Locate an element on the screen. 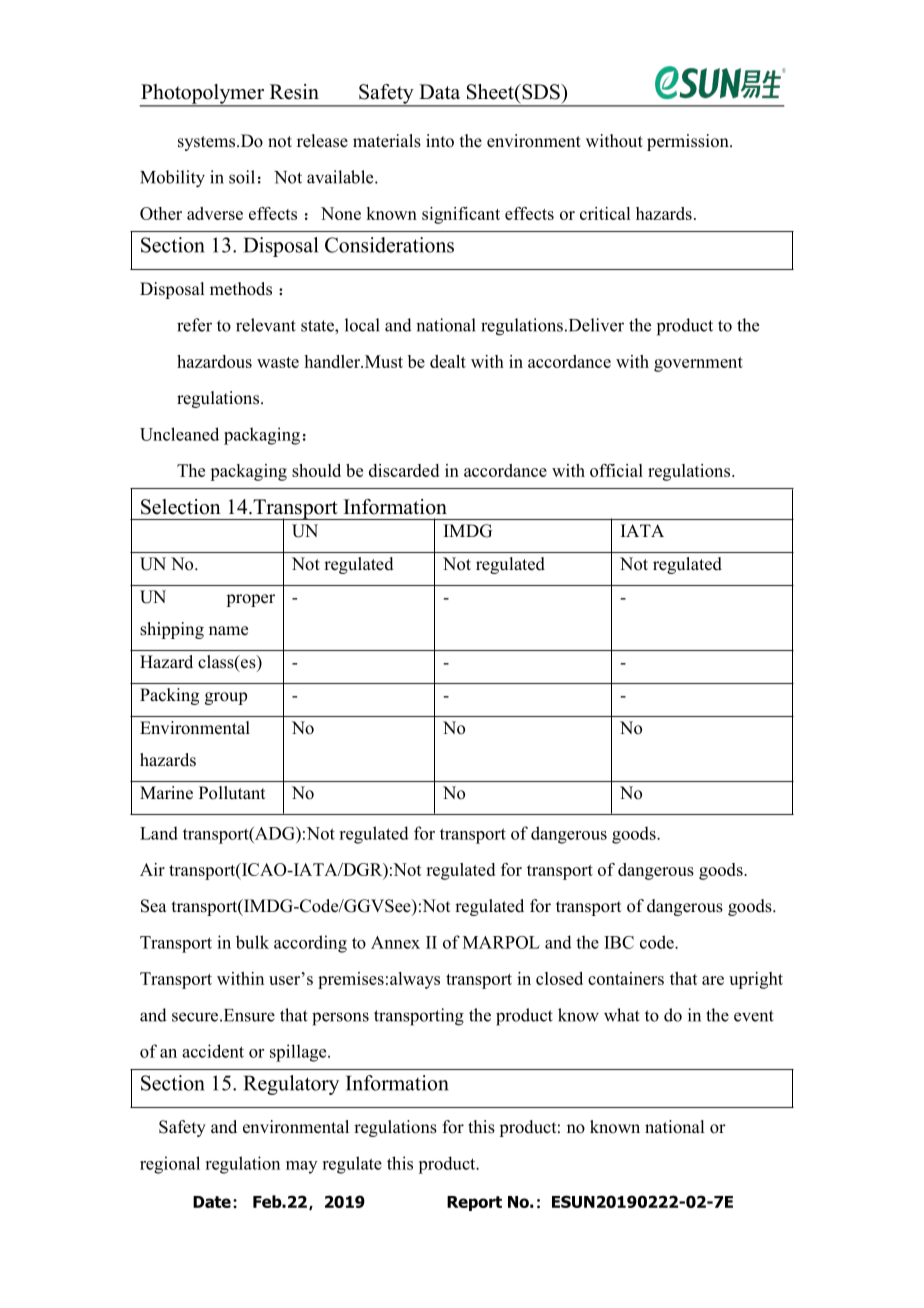  into is located at coordinates (440, 141).
